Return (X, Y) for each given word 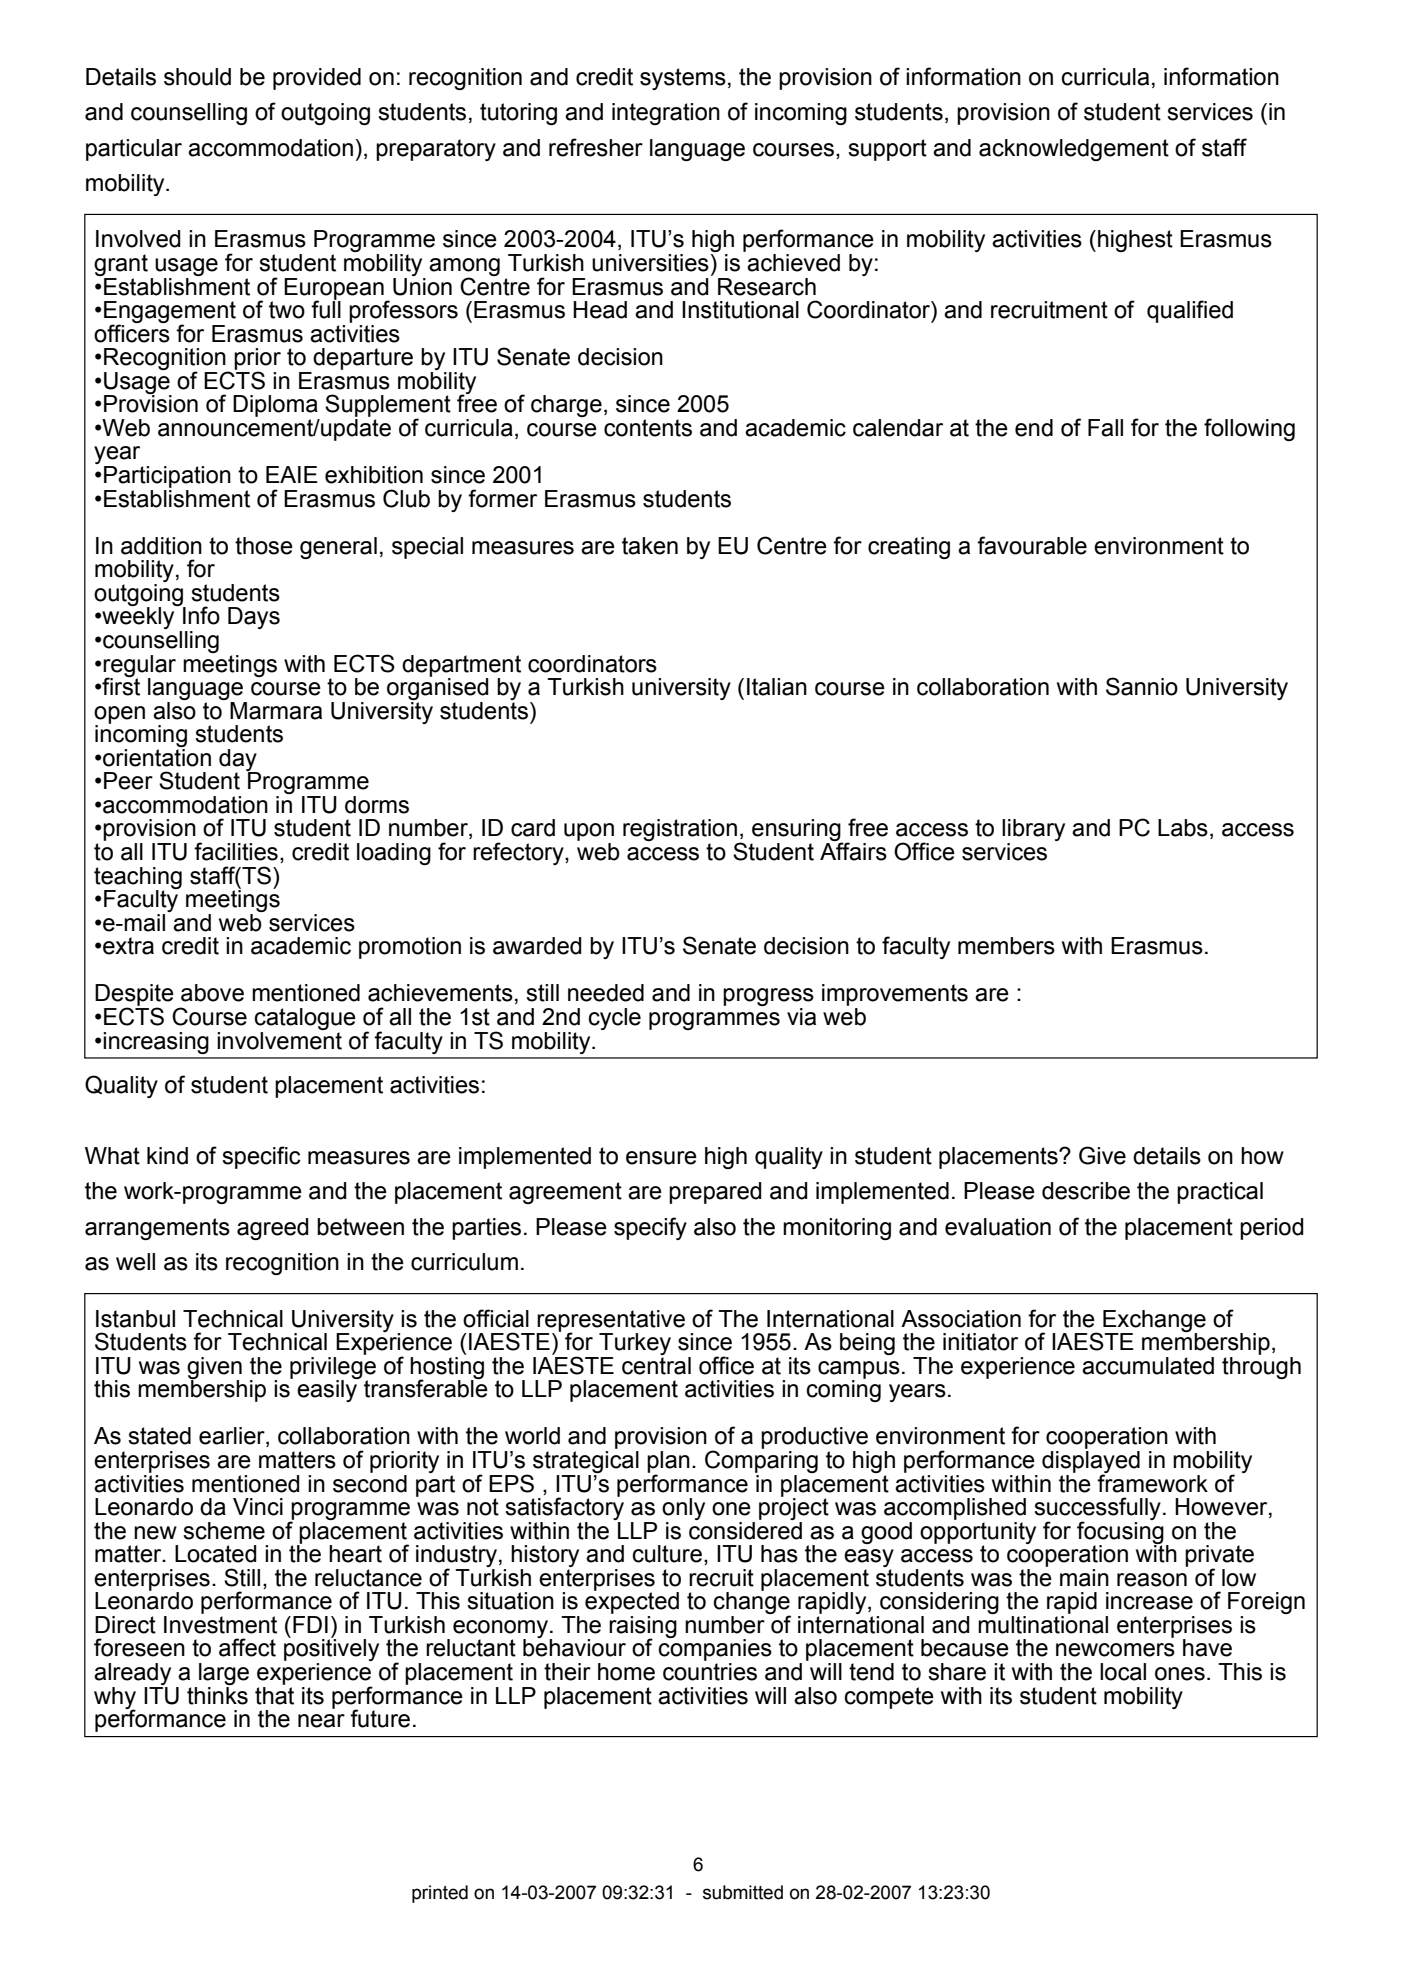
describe (1086, 1191)
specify (650, 1228)
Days (254, 618)
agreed (273, 1229)
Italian (777, 687)
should (197, 77)
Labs (1183, 828)
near (321, 1721)
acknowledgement (1074, 150)
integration (666, 114)
